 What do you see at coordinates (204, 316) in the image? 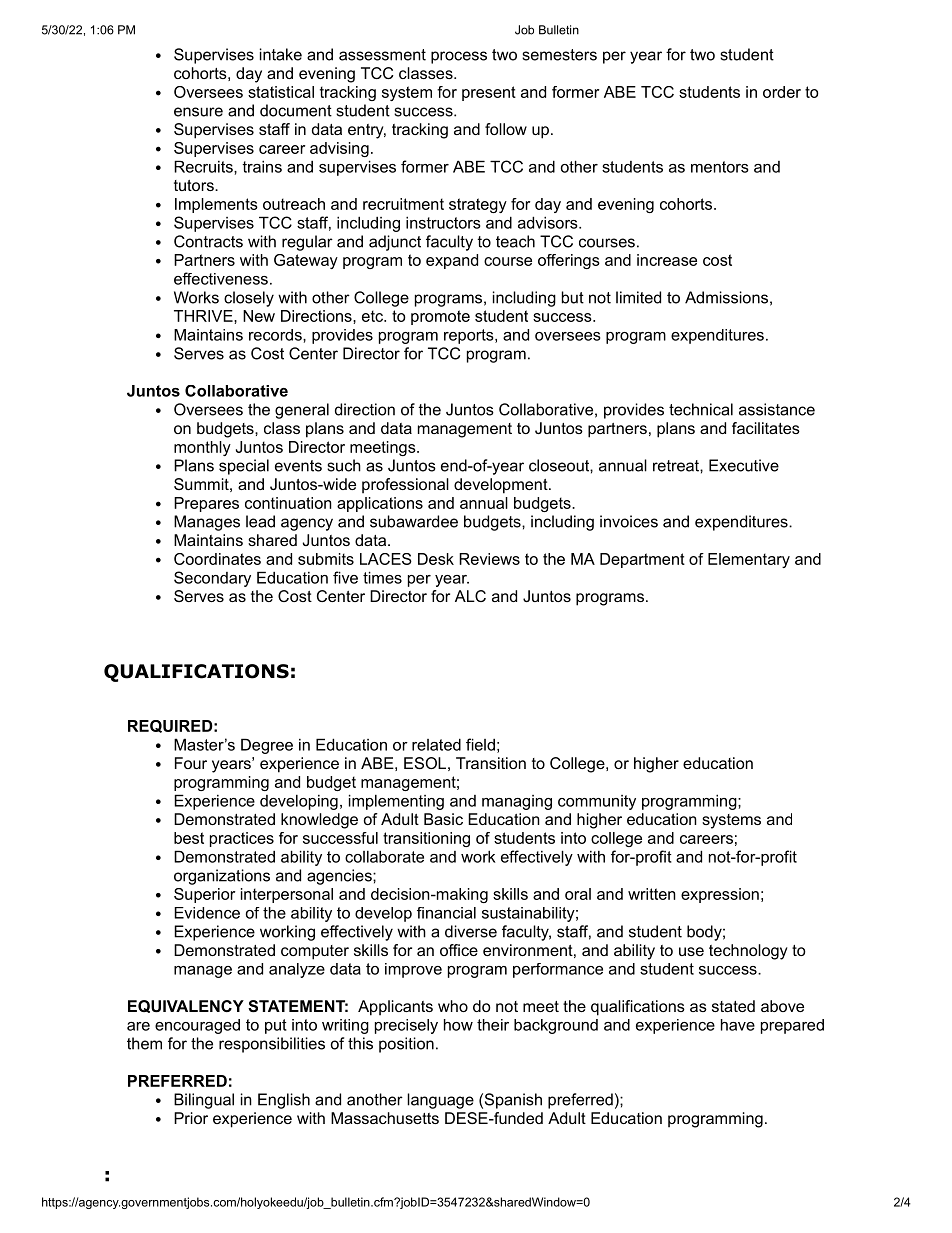
I see `THRIVE` at bounding box center [204, 316].
